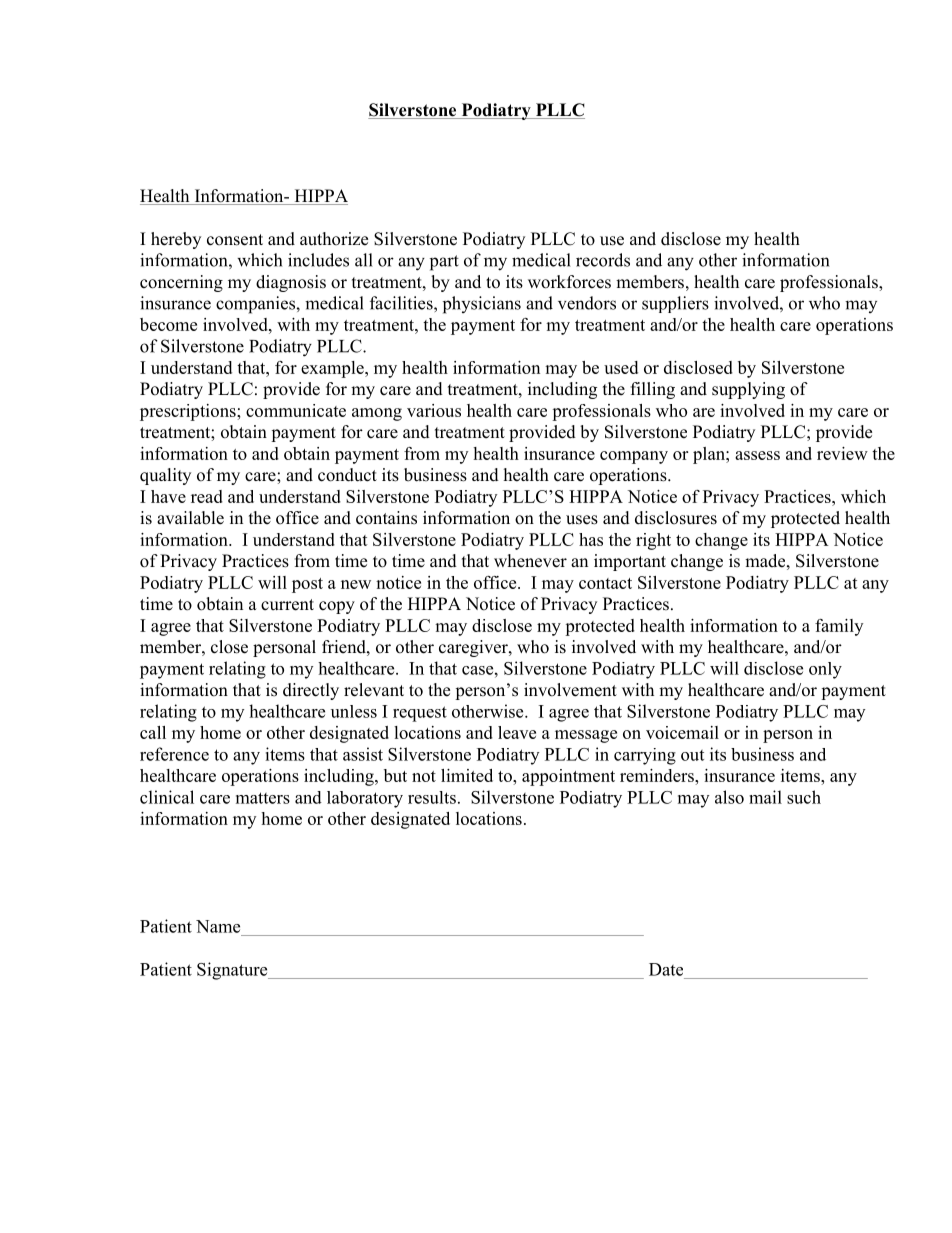 This page has width=952, height=1233. Describe the element at coordinates (839, 627) in the page. I see `family` at that location.
